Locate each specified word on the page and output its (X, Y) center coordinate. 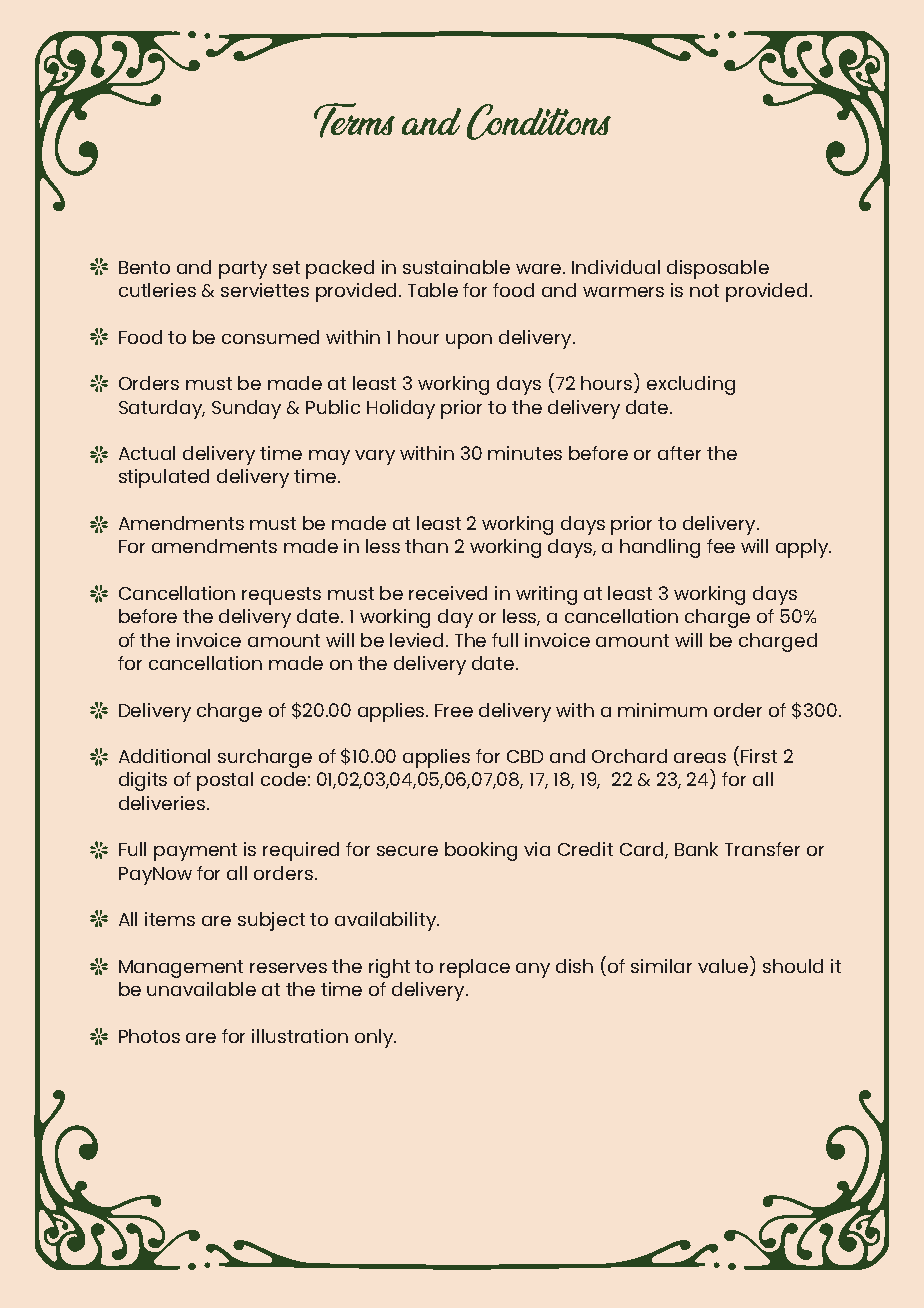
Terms (354, 120)
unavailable (201, 989)
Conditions (539, 122)
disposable (718, 269)
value (723, 966)
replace (475, 968)
